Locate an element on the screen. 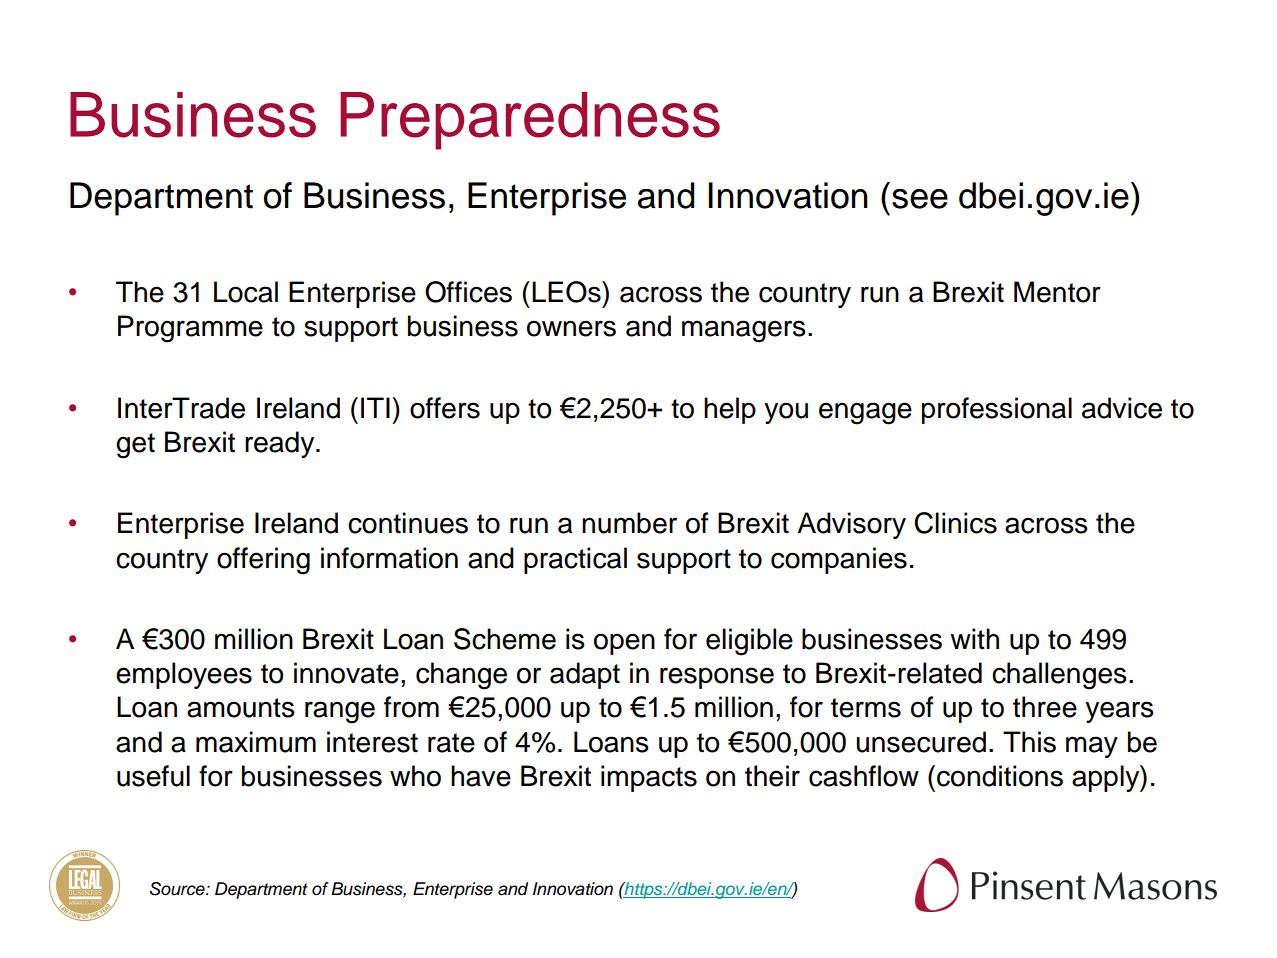  Preparedness is located at coordinates (530, 121).
